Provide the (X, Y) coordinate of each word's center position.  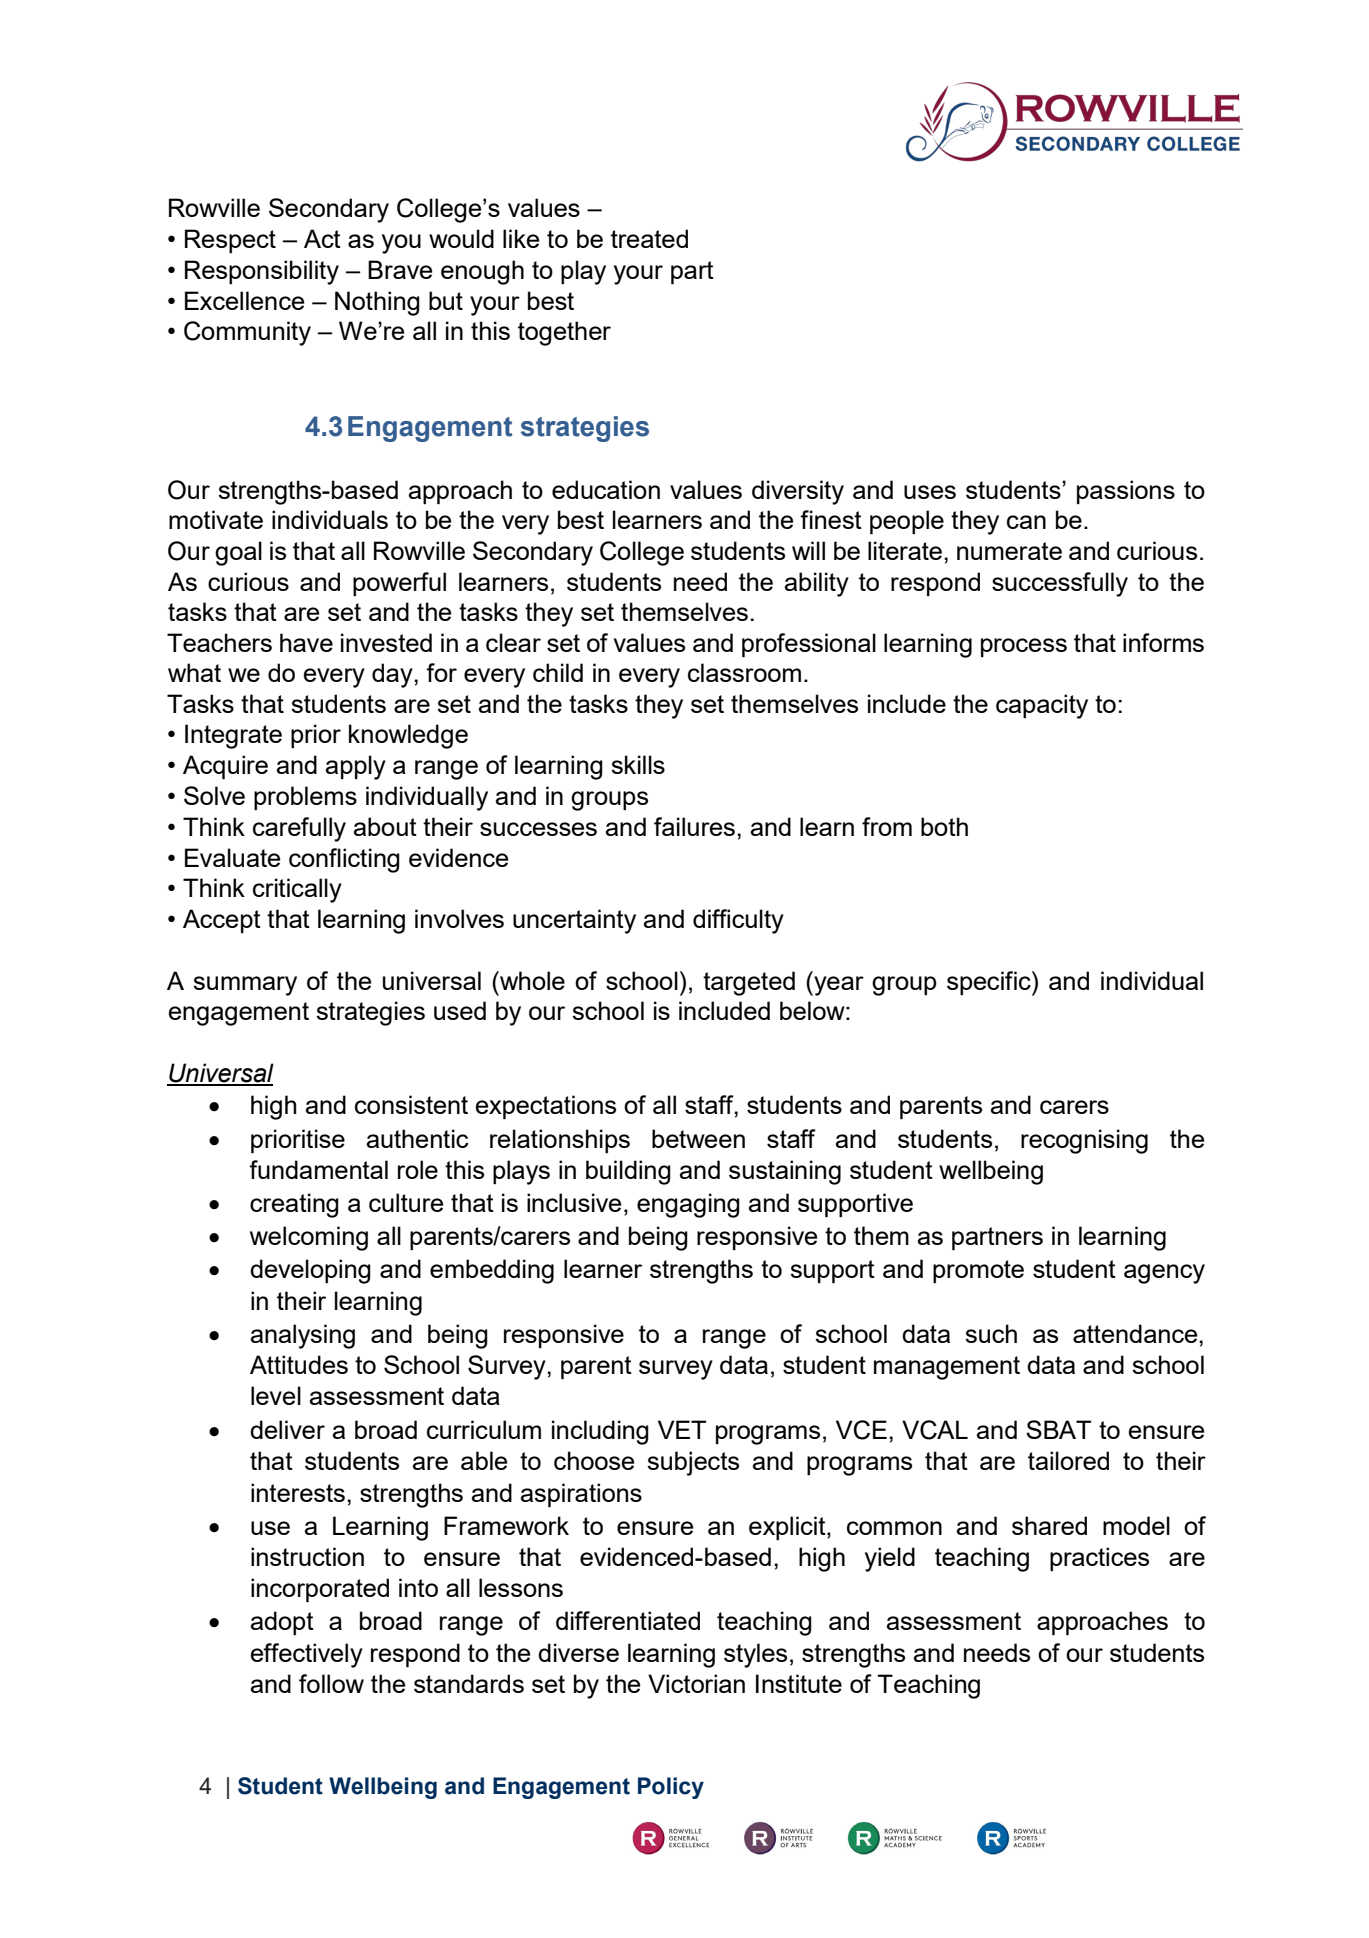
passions (1126, 492)
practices (1099, 1559)
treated (649, 238)
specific (990, 983)
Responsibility (262, 272)
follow (331, 1683)
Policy (671, 1788)
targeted (749, 983)
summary (245, 986)
